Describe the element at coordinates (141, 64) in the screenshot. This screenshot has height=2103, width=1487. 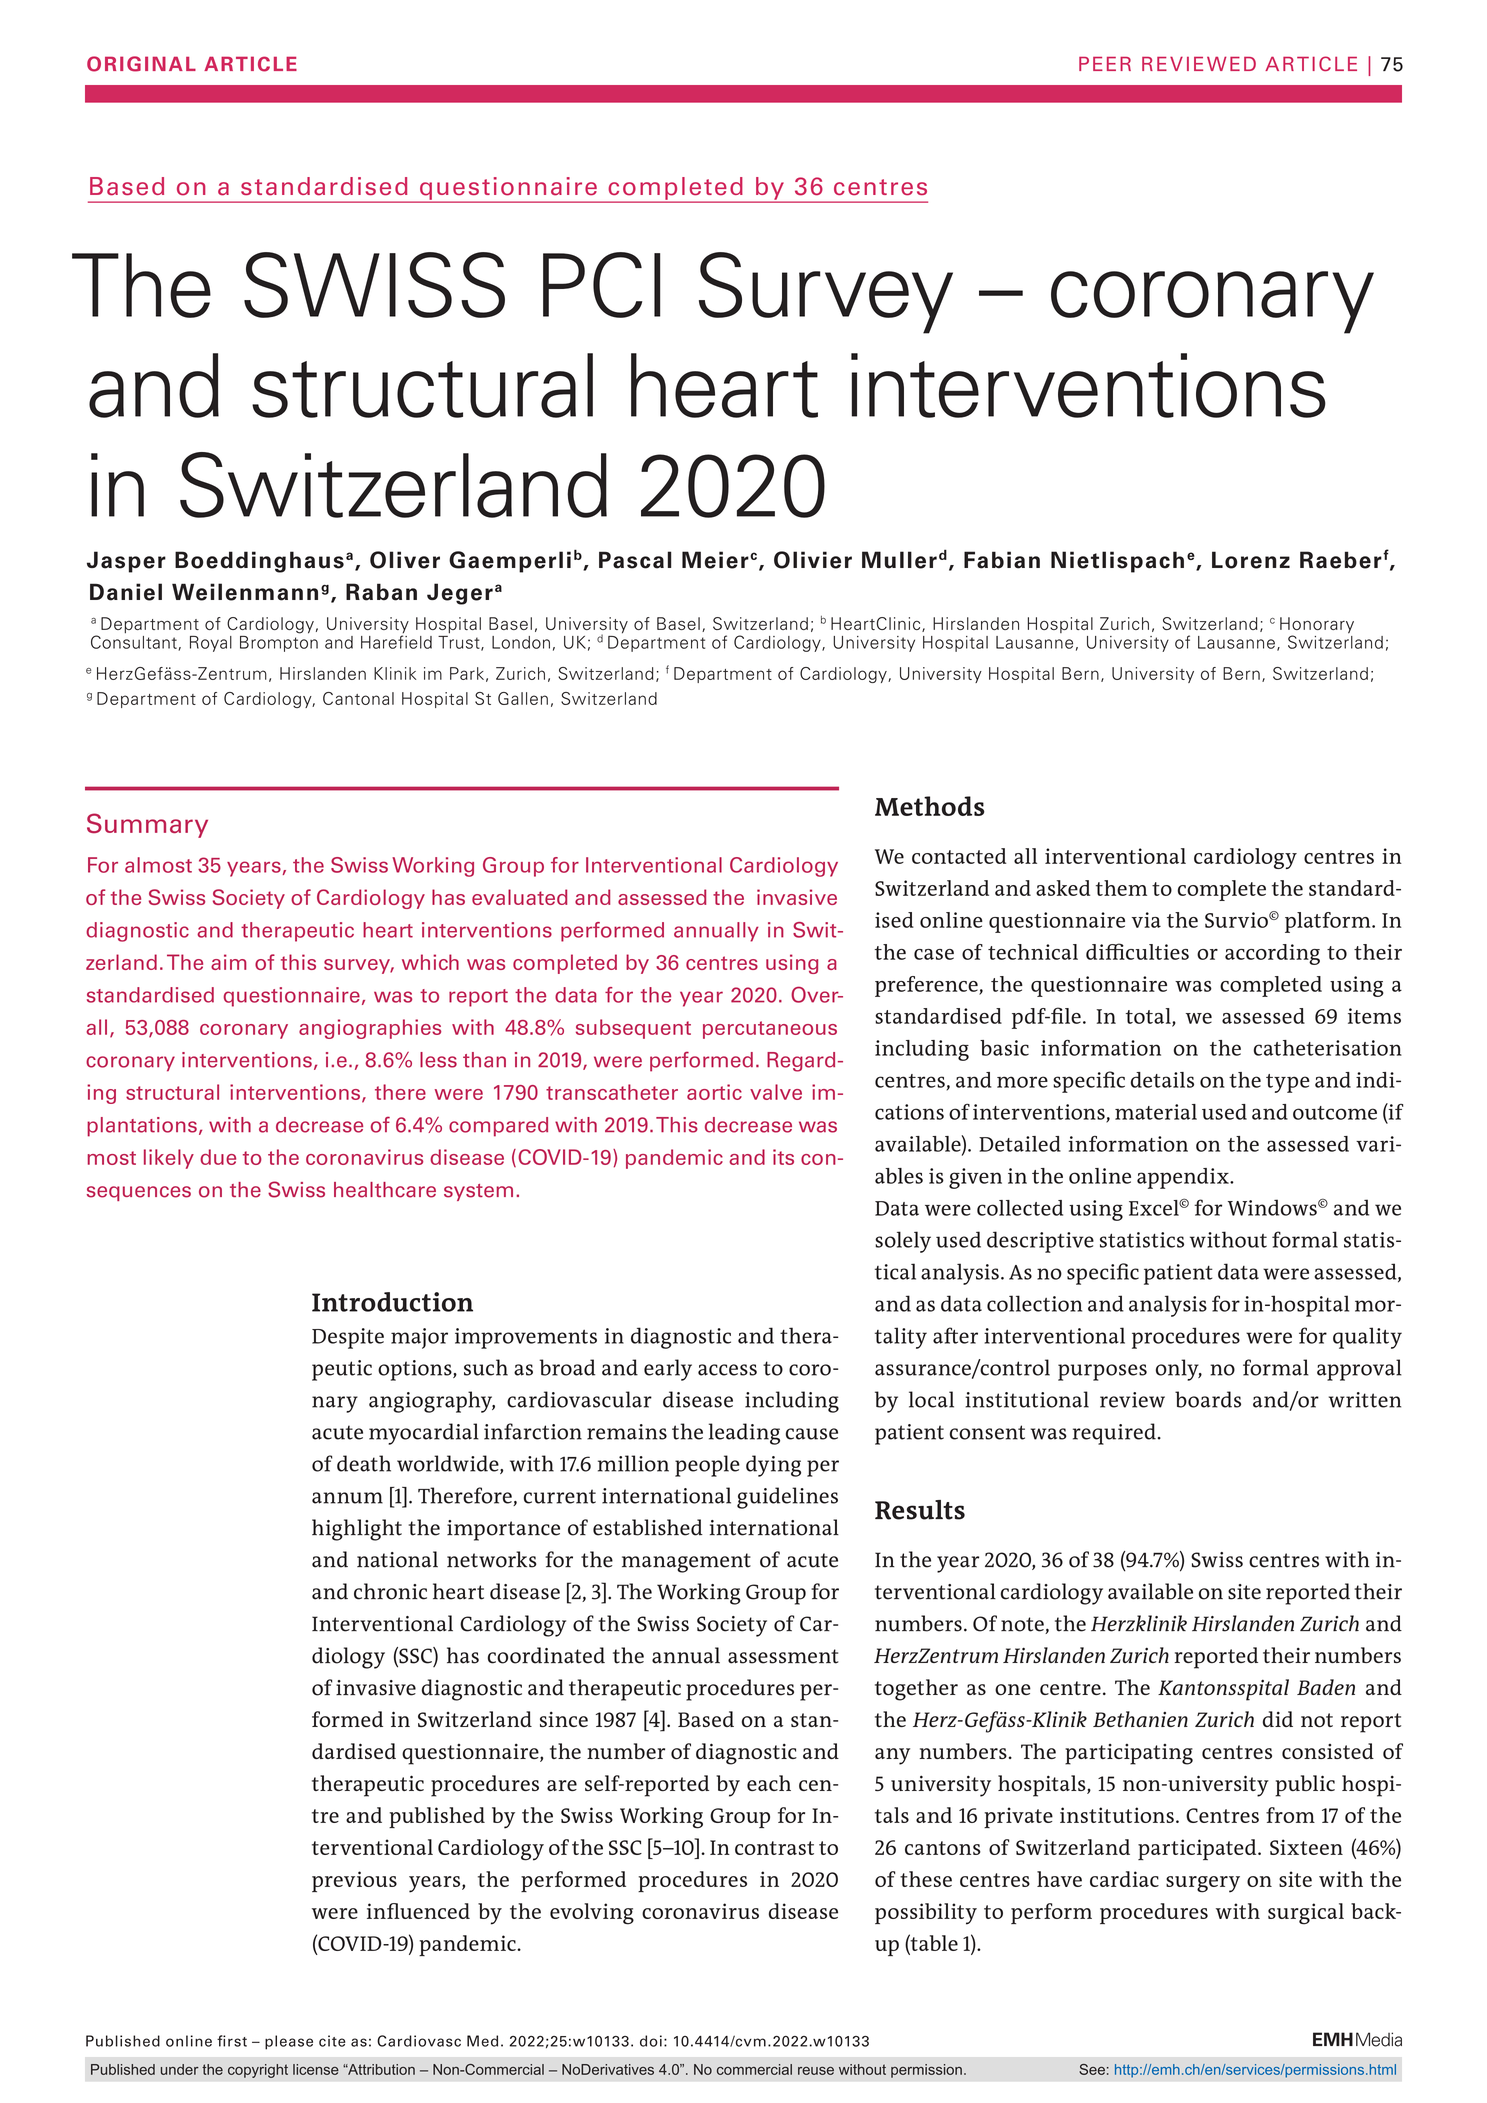
I see `Original` at that location.
